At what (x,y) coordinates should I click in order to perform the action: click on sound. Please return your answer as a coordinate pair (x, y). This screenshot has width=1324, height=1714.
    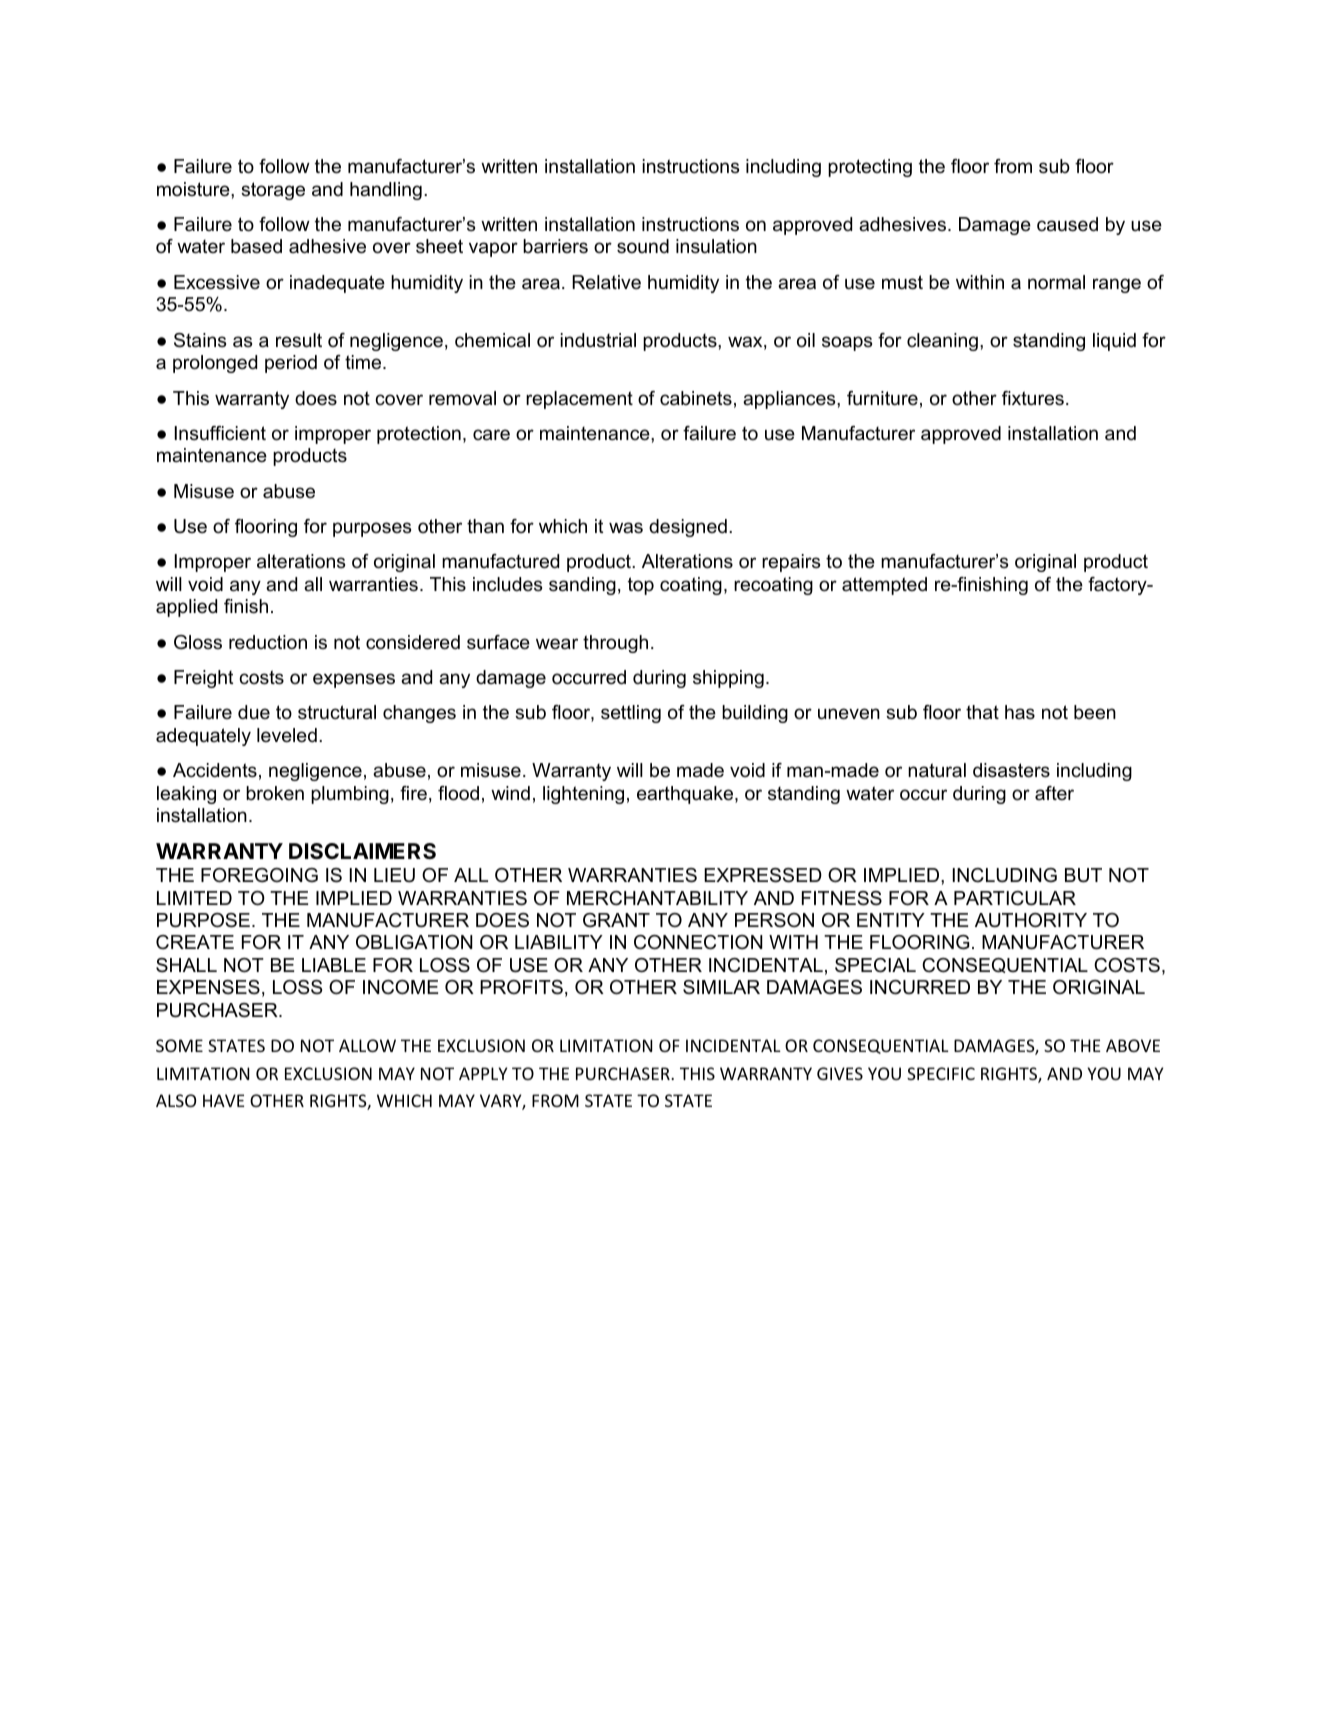
    Looking at the image, I should click on (643, 246).
